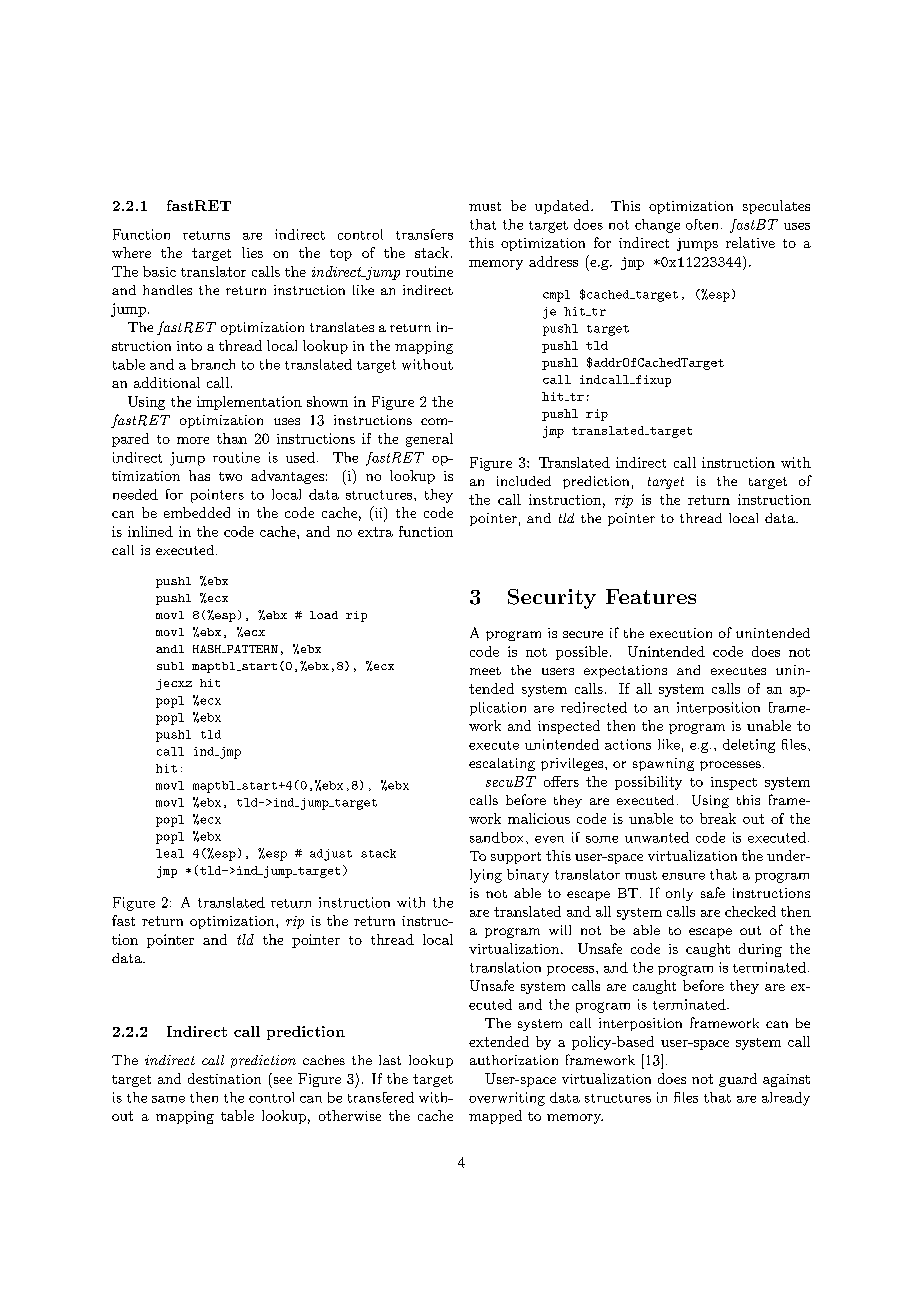 The height and width of the screenshot is (1308, 924). Describe the element at coordinates (193, 440) in the screenshot. I see `more` at that location.
